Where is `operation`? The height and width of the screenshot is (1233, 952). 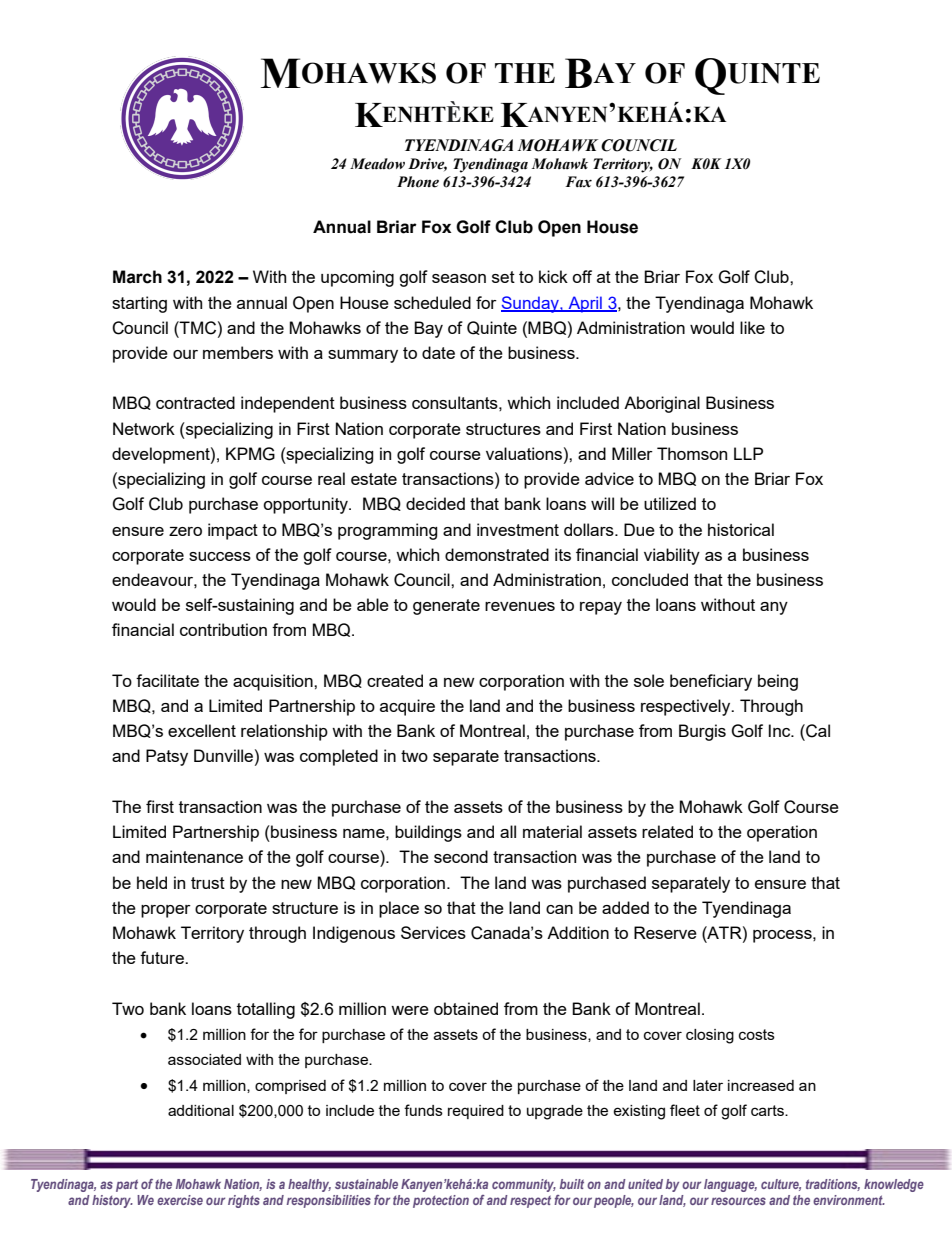 operation is located at coordinates (782, 833).
